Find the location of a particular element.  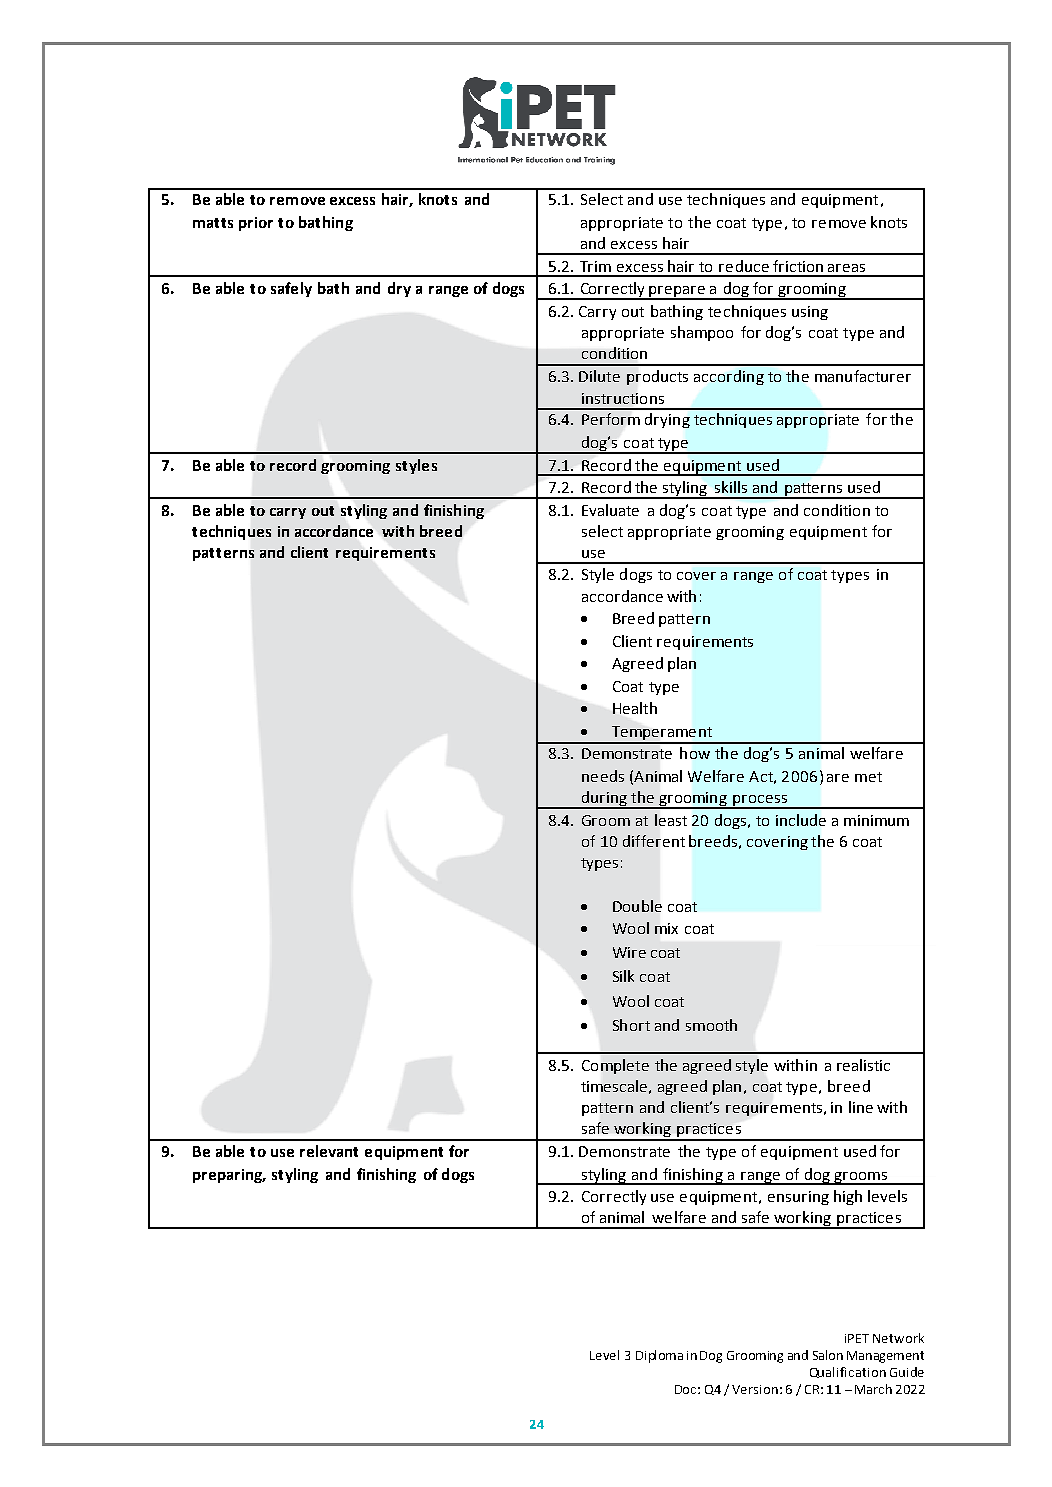

Salon is located at coordinates (828, 1355).
